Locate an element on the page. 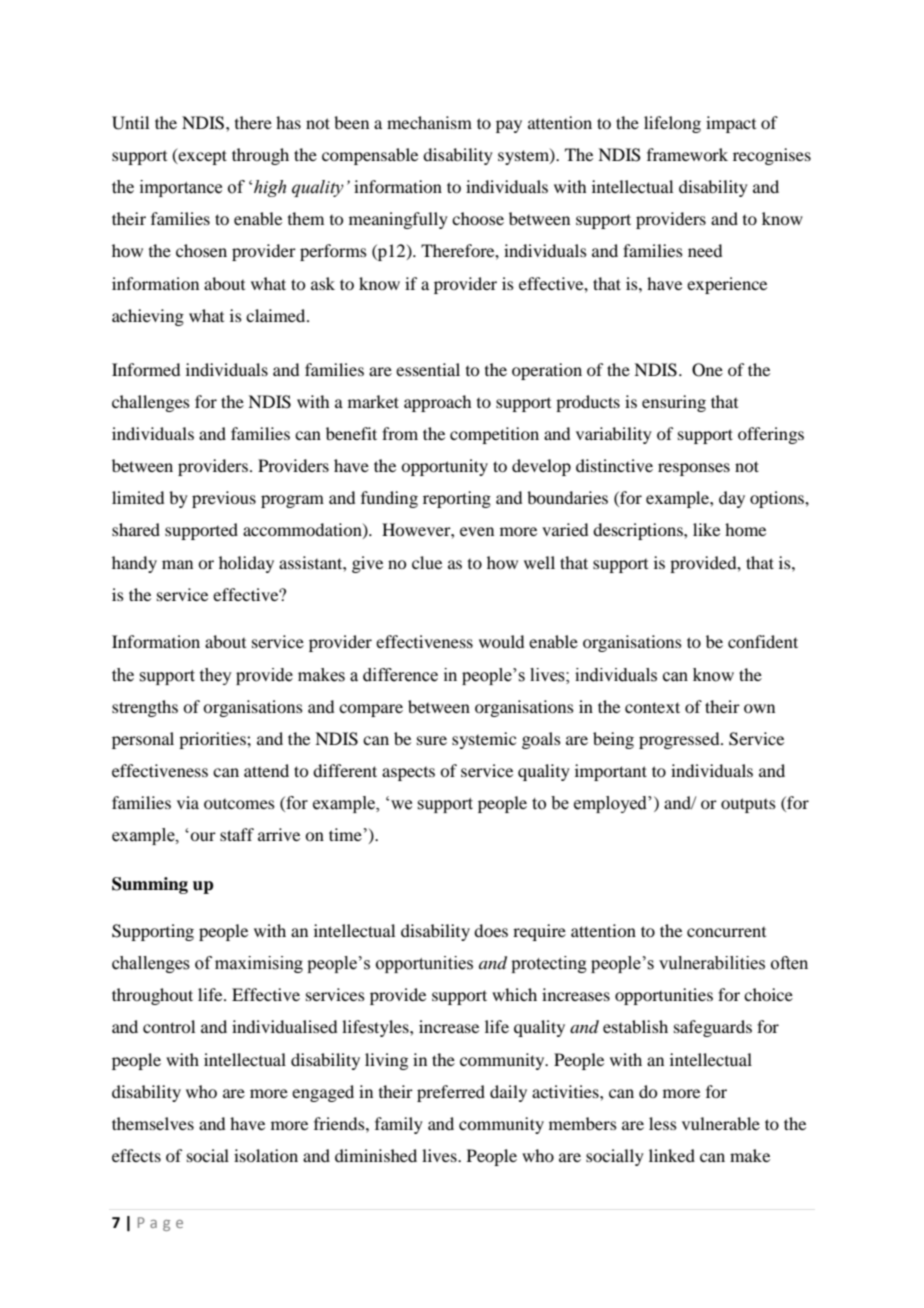  framework is located at coordinates (687, 154).
